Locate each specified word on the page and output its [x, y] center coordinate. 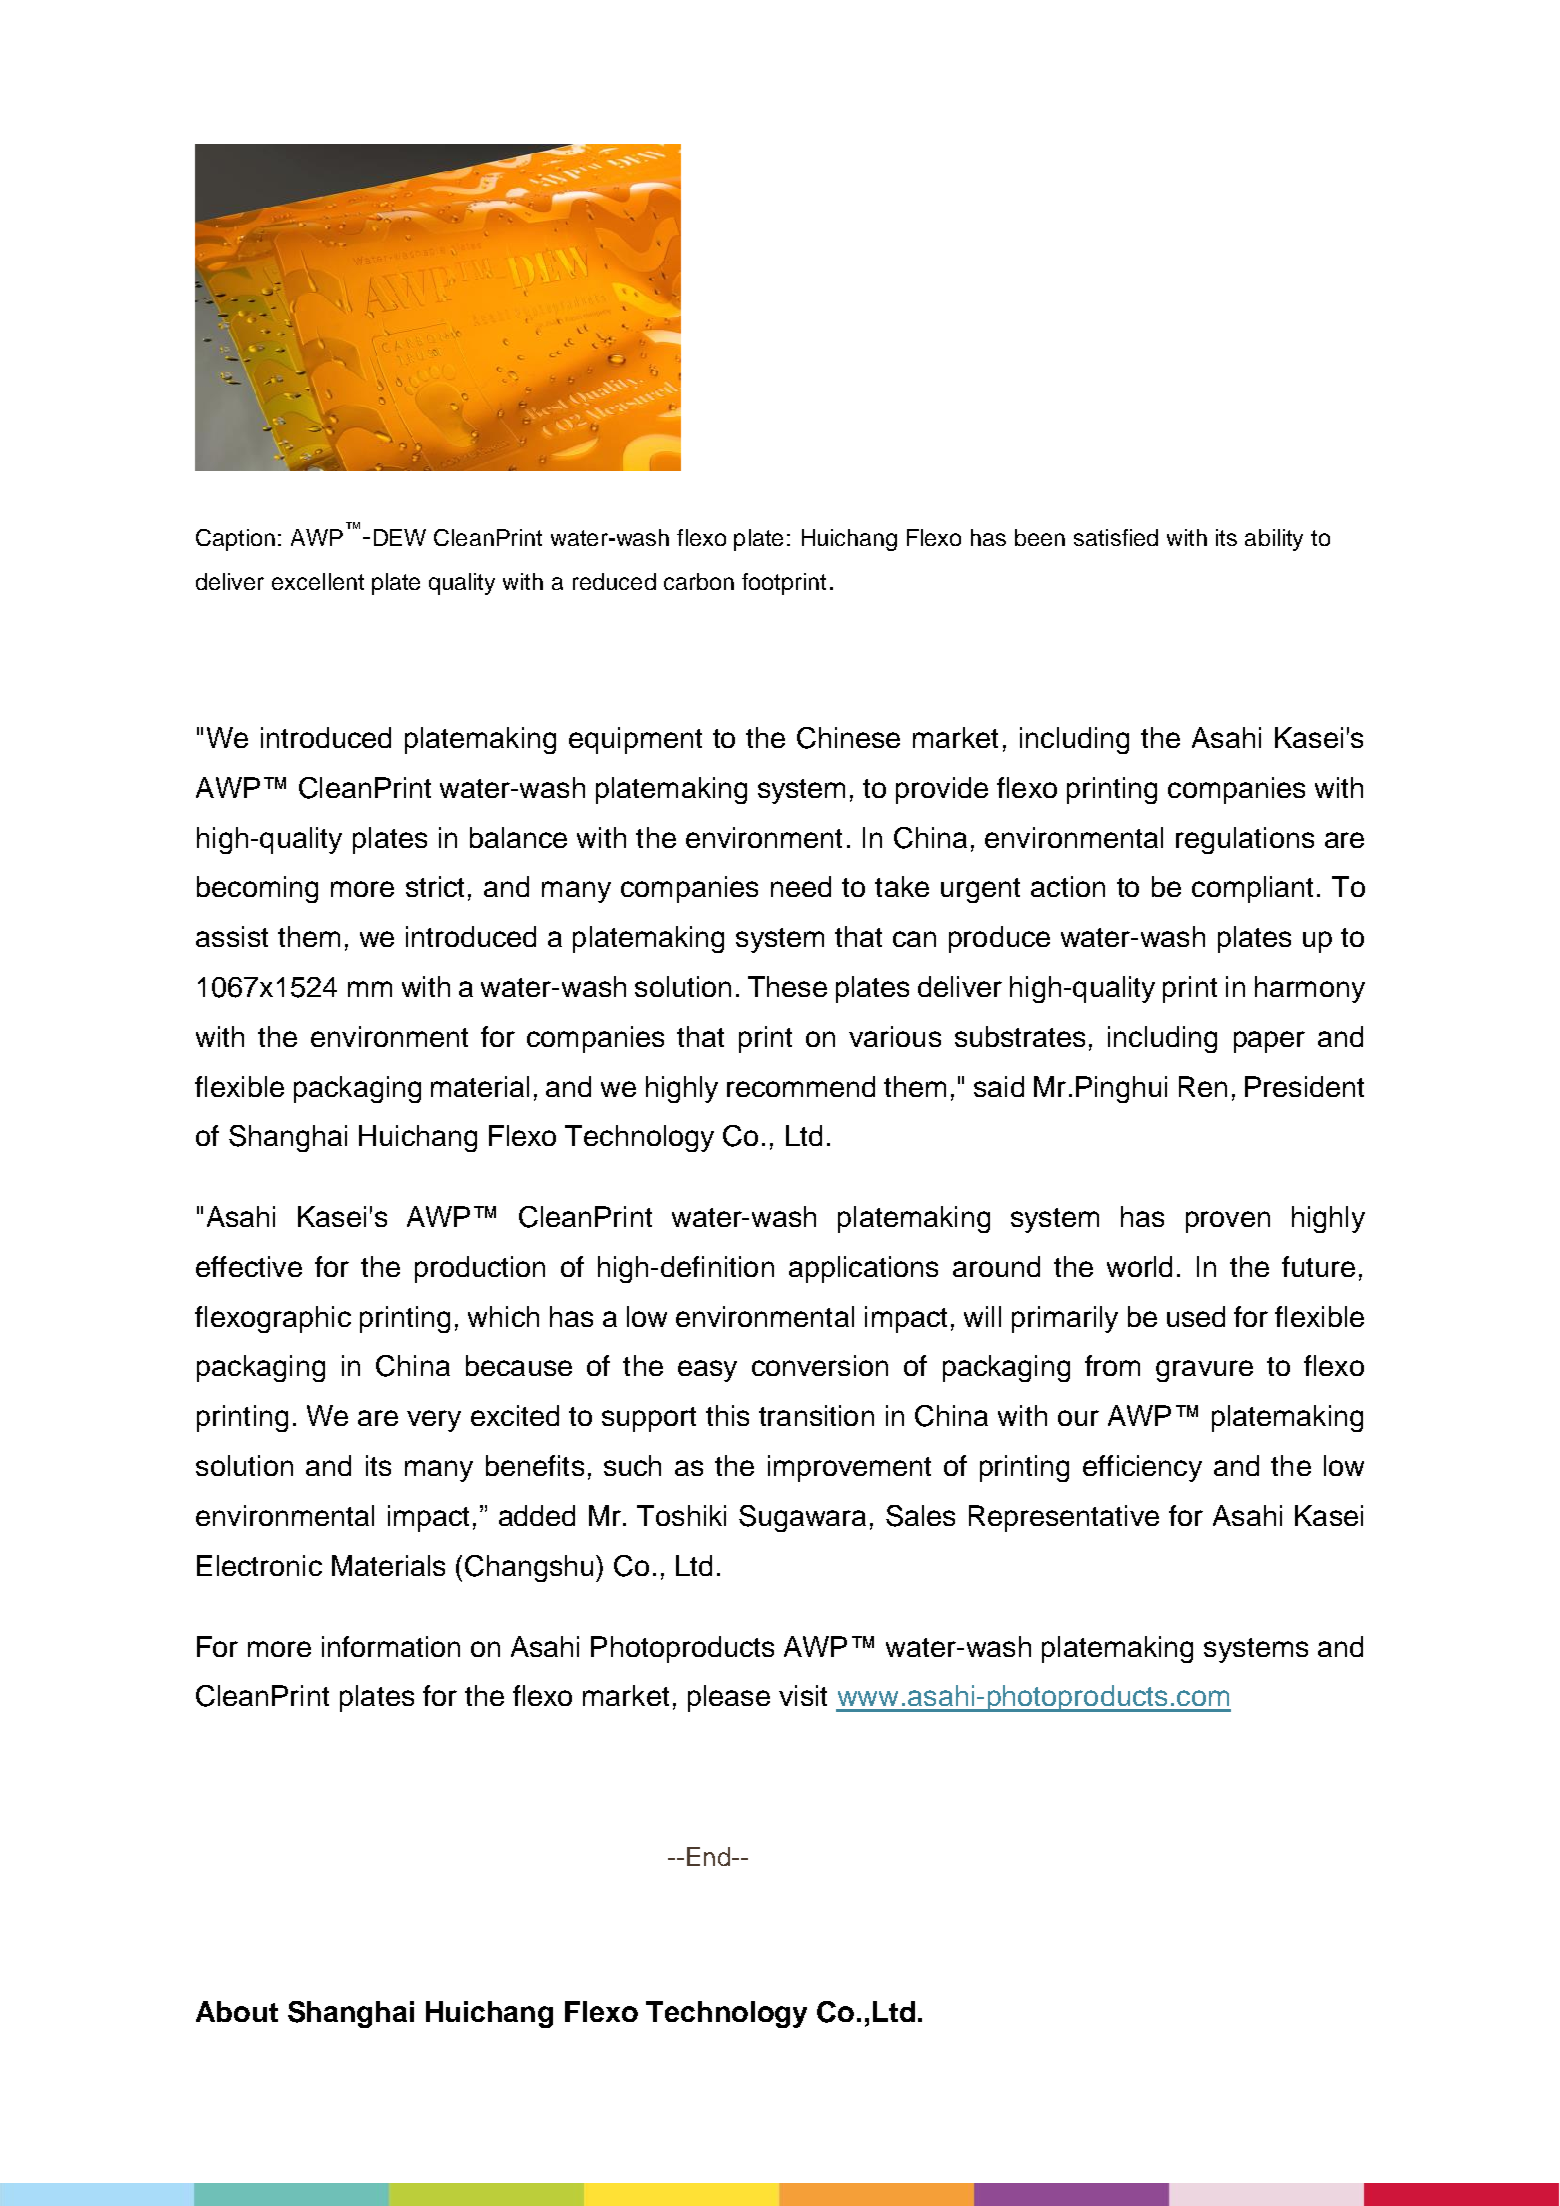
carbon [699, 581]
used [1196, 1316]
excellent [318, 581]
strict [435, 886]
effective [249, 1266]
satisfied [1116, 537]
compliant [1252, 889]
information [391, 1646]
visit [803, 1695]
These [787, 986]
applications [863, 1269]
